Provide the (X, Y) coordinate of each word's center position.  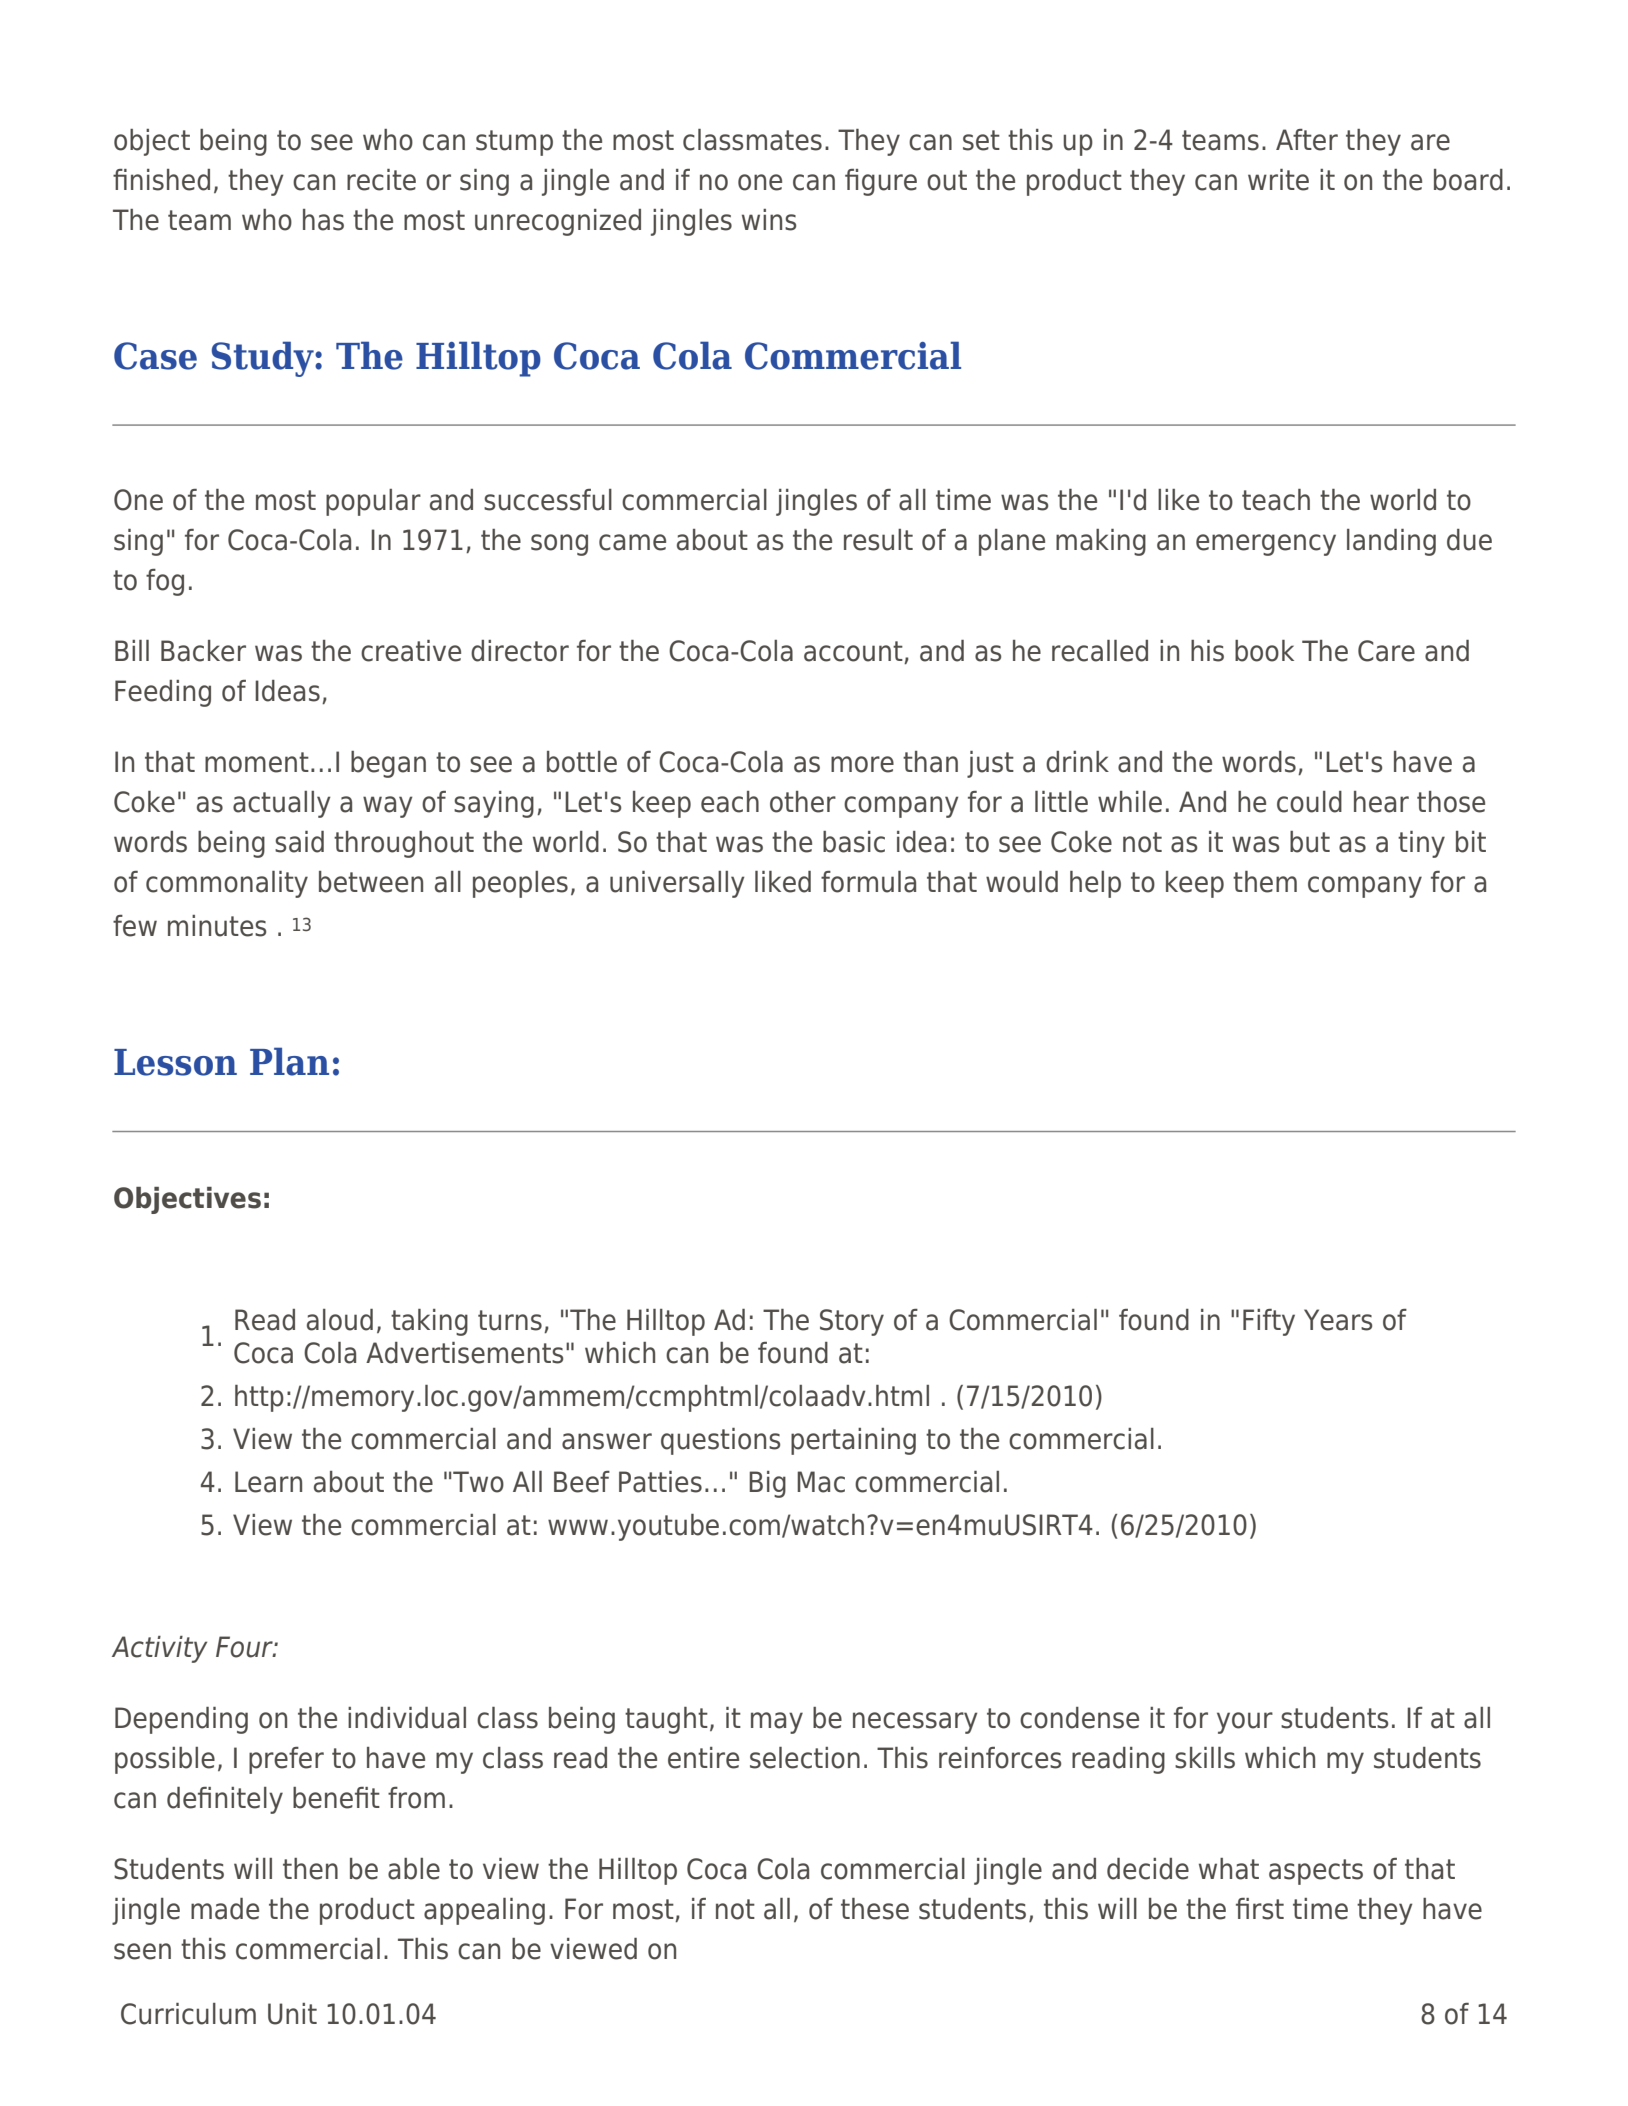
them (1265, 882)
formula (868, 882)
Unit (292, 2014)
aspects (1316, 1872)
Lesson (175, 1062)
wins (769, 220)
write (1278, 180)
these (875, 1909)
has (323, 220)
